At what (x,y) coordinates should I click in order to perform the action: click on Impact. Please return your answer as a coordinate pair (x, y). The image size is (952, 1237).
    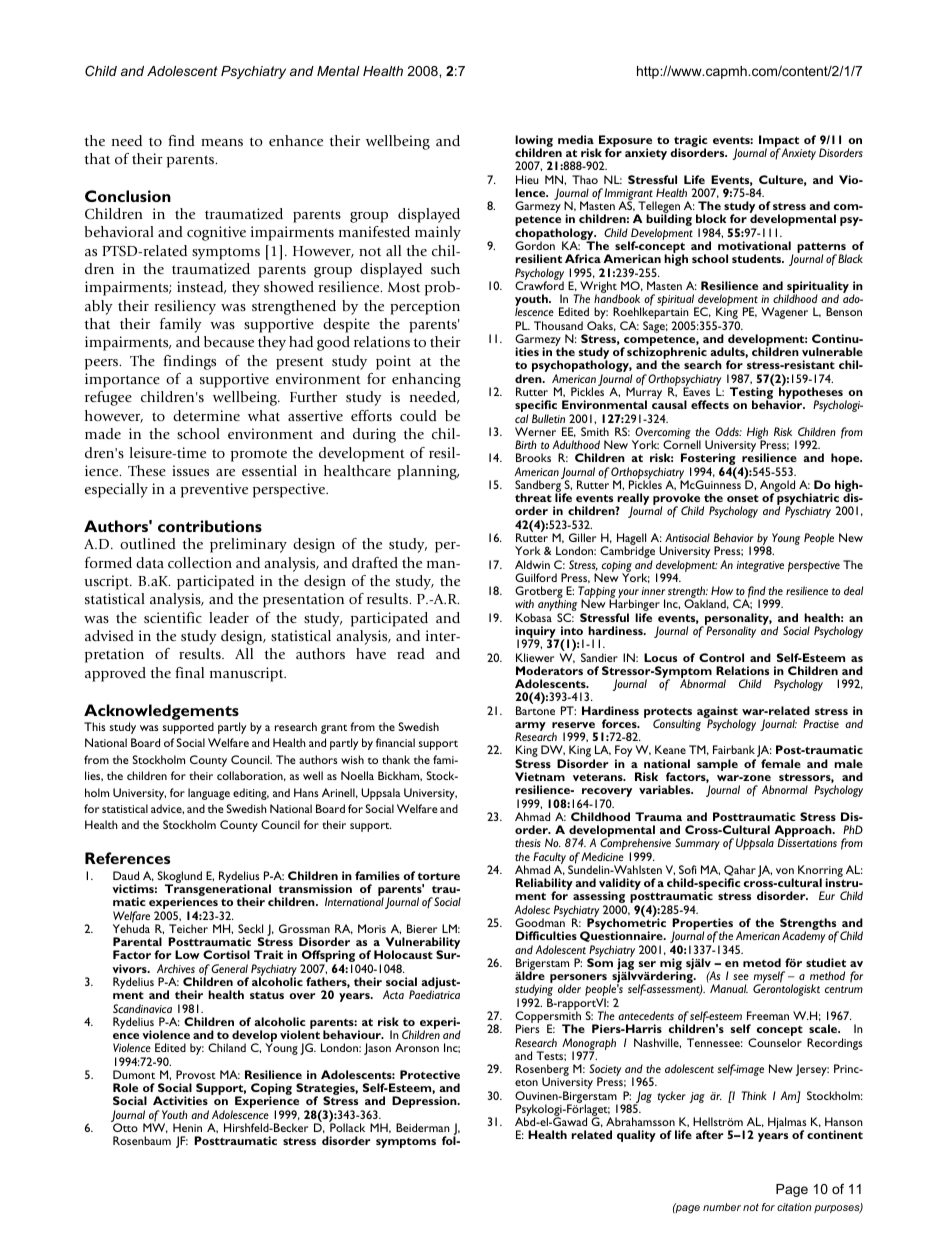
    Looking at the image, I should click on (780, 142).
